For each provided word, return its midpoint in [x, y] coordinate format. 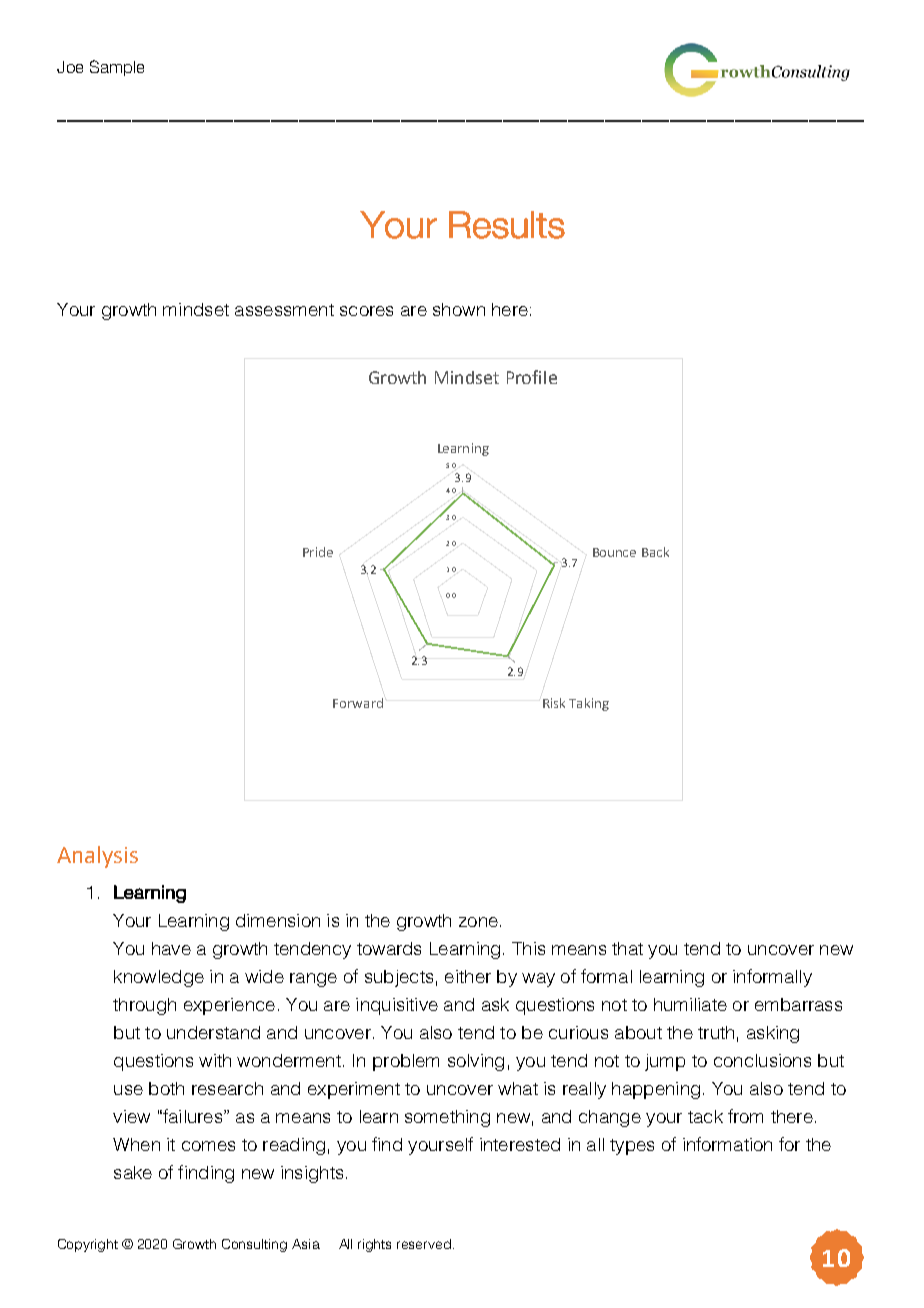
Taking [589, 704]
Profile [532, 377]
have [171, 948]
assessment [284, 310]
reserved [424, 1244]
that [627, 948]
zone [478, 922]
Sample [117, 68]
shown [459, 309]
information [727, 1144]
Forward [358, 703]
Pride [318, 552]
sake [133, 1172]
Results [507, 225]
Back [655, 552]
